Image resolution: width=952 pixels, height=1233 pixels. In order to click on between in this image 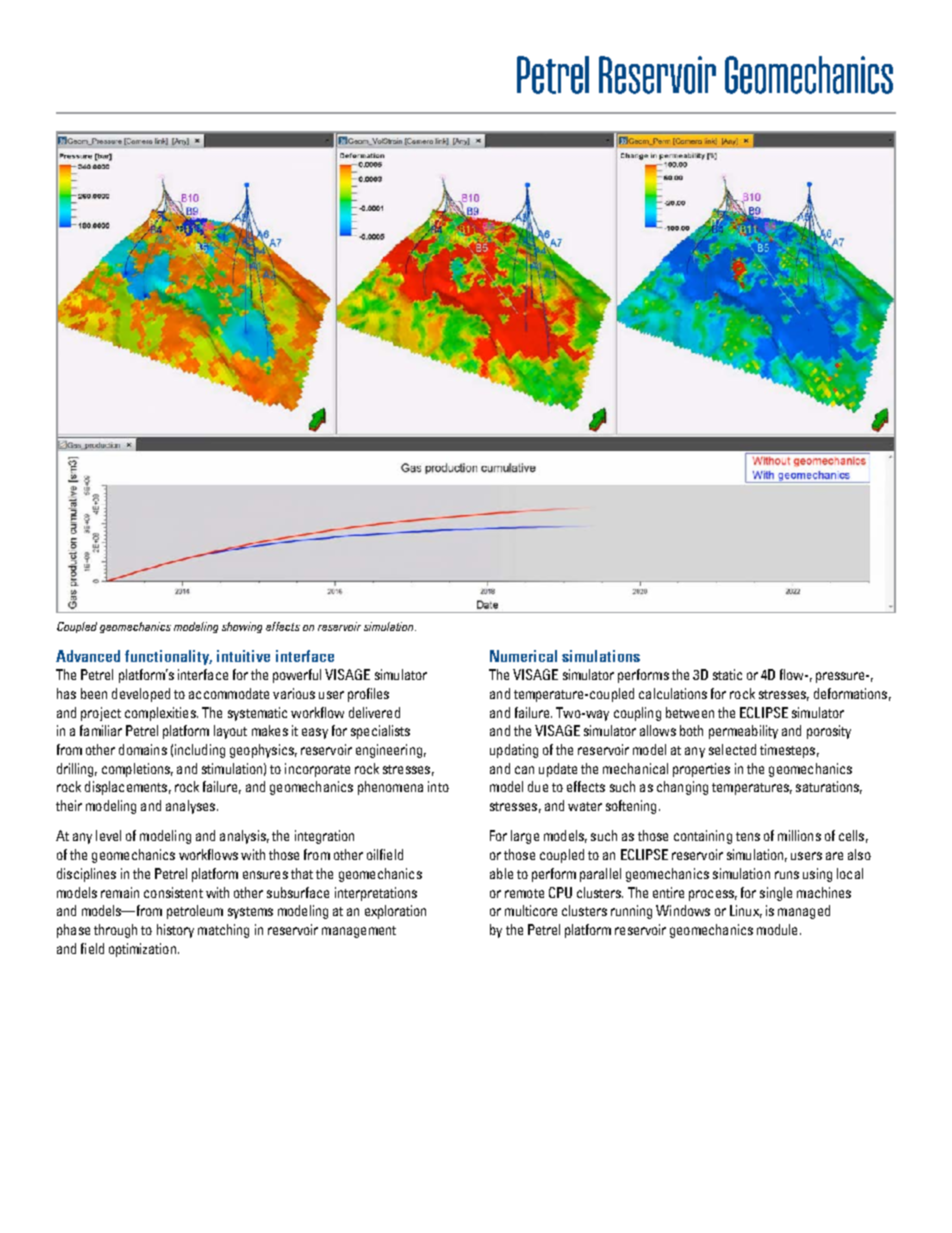, I will do `click(690, 712)`.
